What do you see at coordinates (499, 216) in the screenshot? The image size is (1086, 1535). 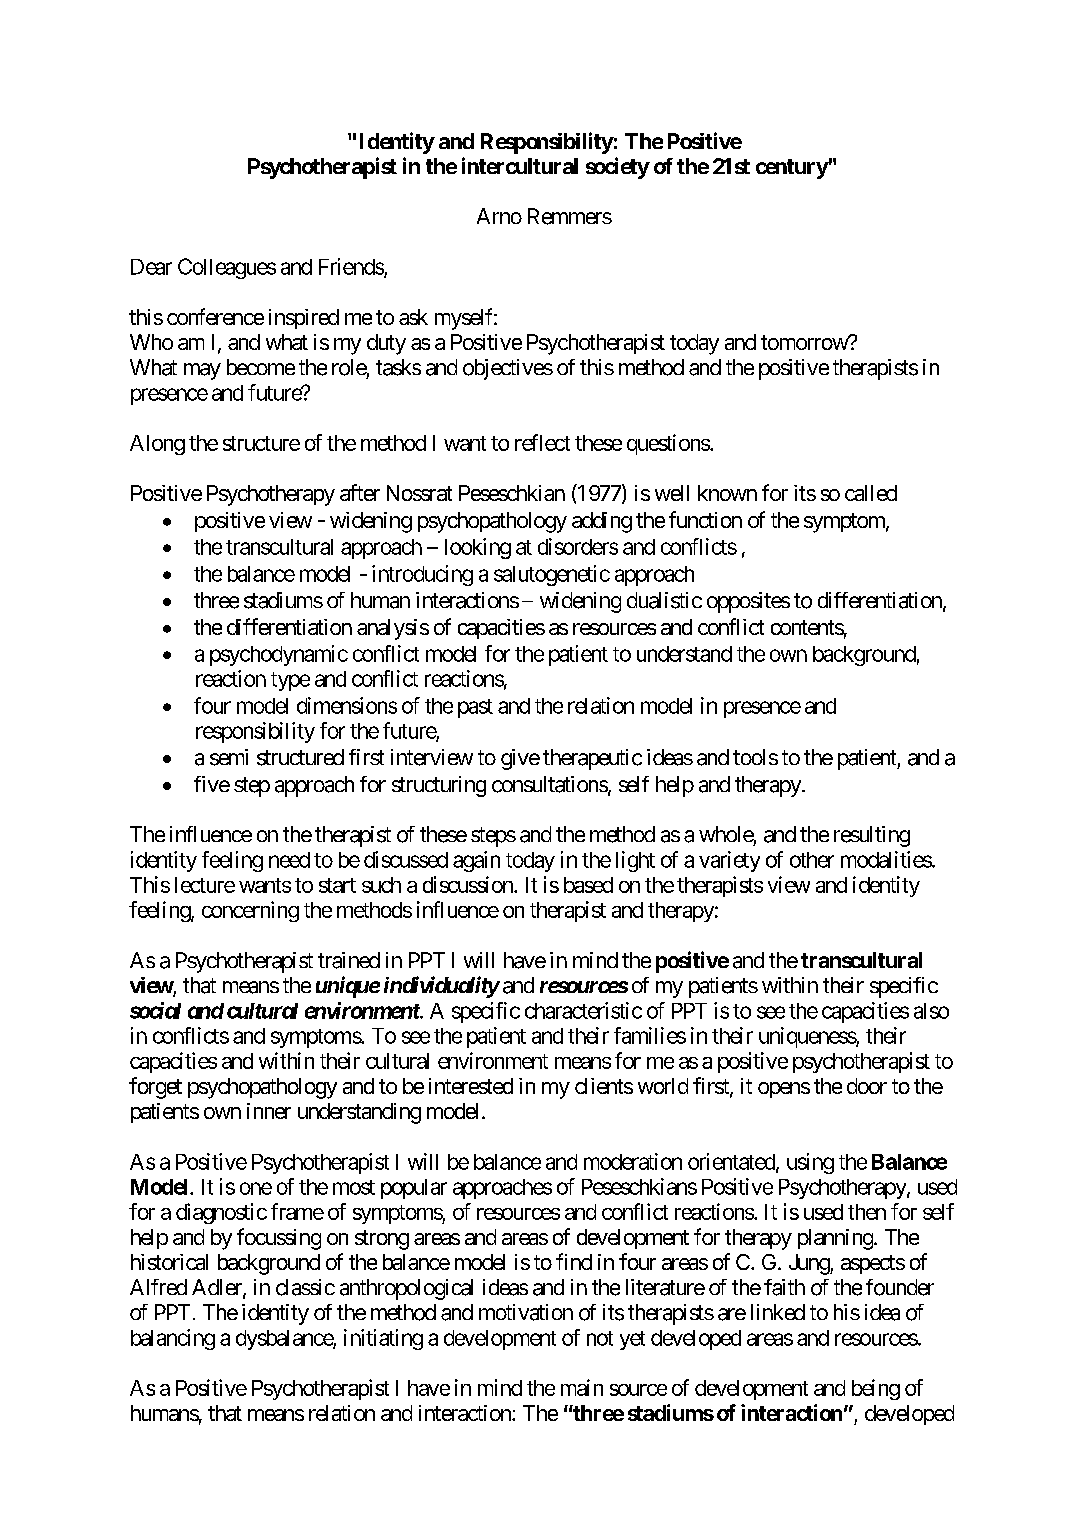 I see `Arno` at bounding box center [499, 216].
